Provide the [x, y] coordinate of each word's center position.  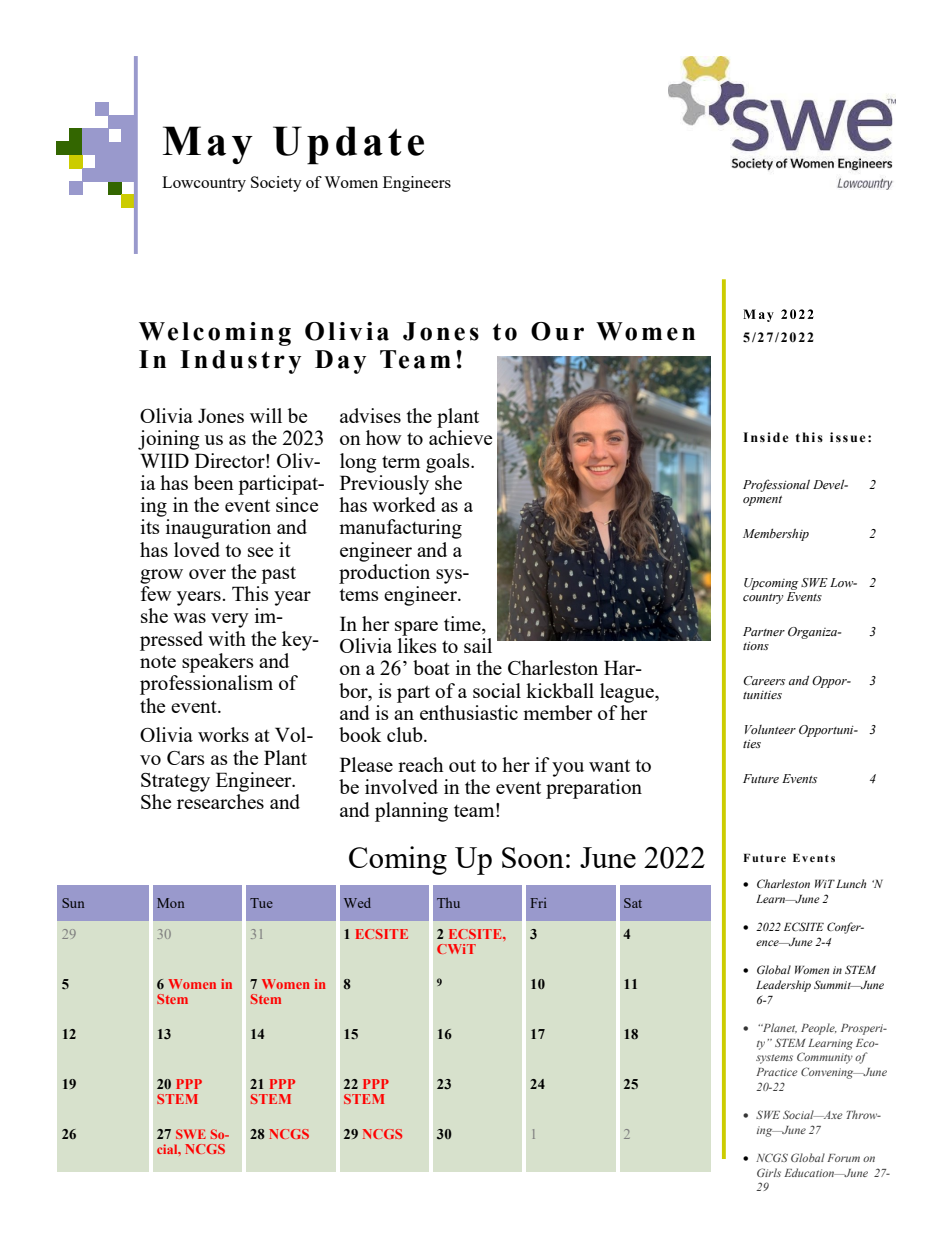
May [208, 145]
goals [449, 463]
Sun [73, 903]
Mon [170, 903]
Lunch [851, 883]
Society [276, 184]
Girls [769, 1172]
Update [348, 145]
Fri [538, 903]
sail [478, 645]
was [189, 618]
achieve [460, 437]
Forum [843, 1158]
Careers [764, 681]
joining [169, 440]
